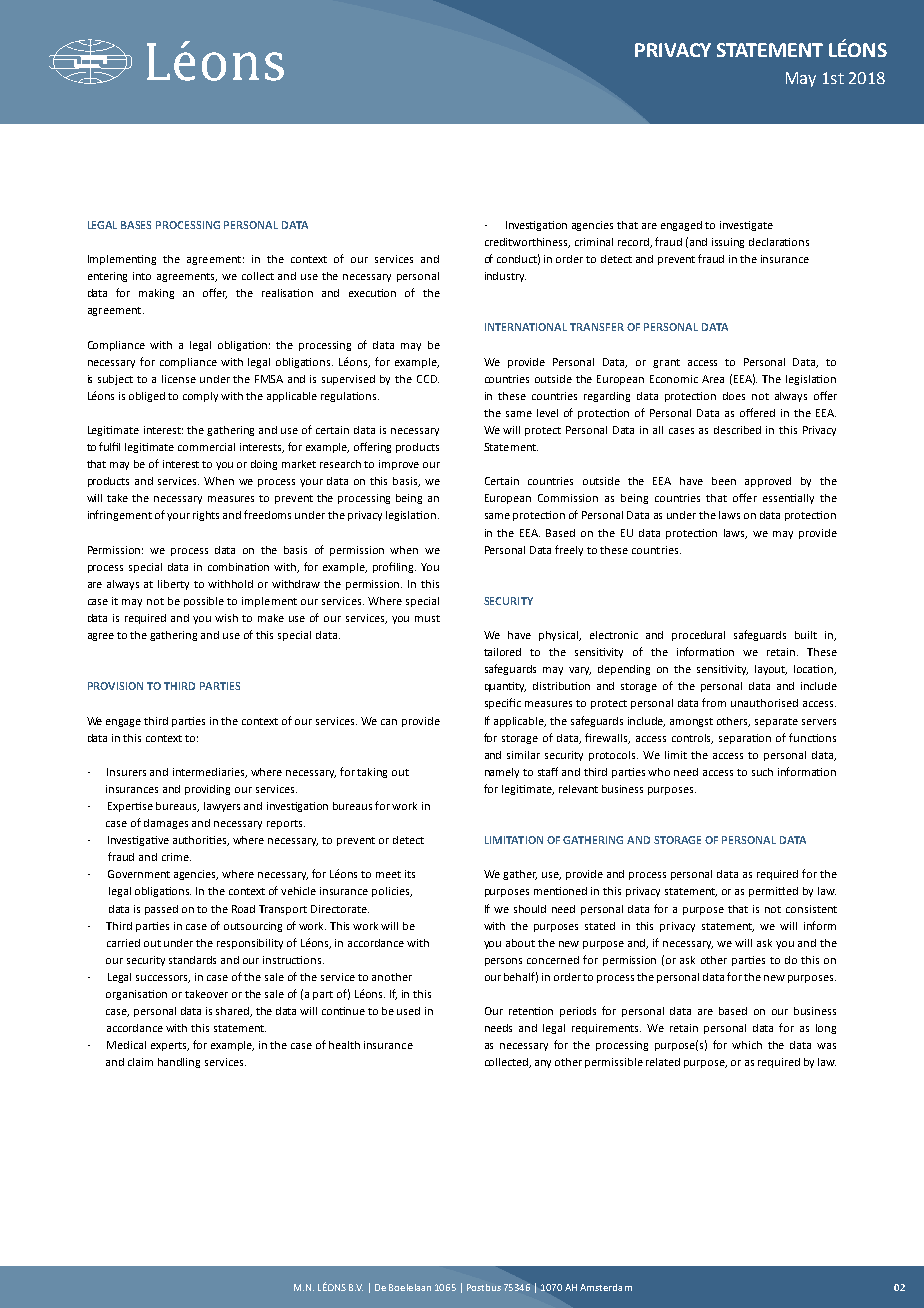 Image resolution: width=924 pixels, height=1308 pixels. I want to click on passed, so click(161, 910).
